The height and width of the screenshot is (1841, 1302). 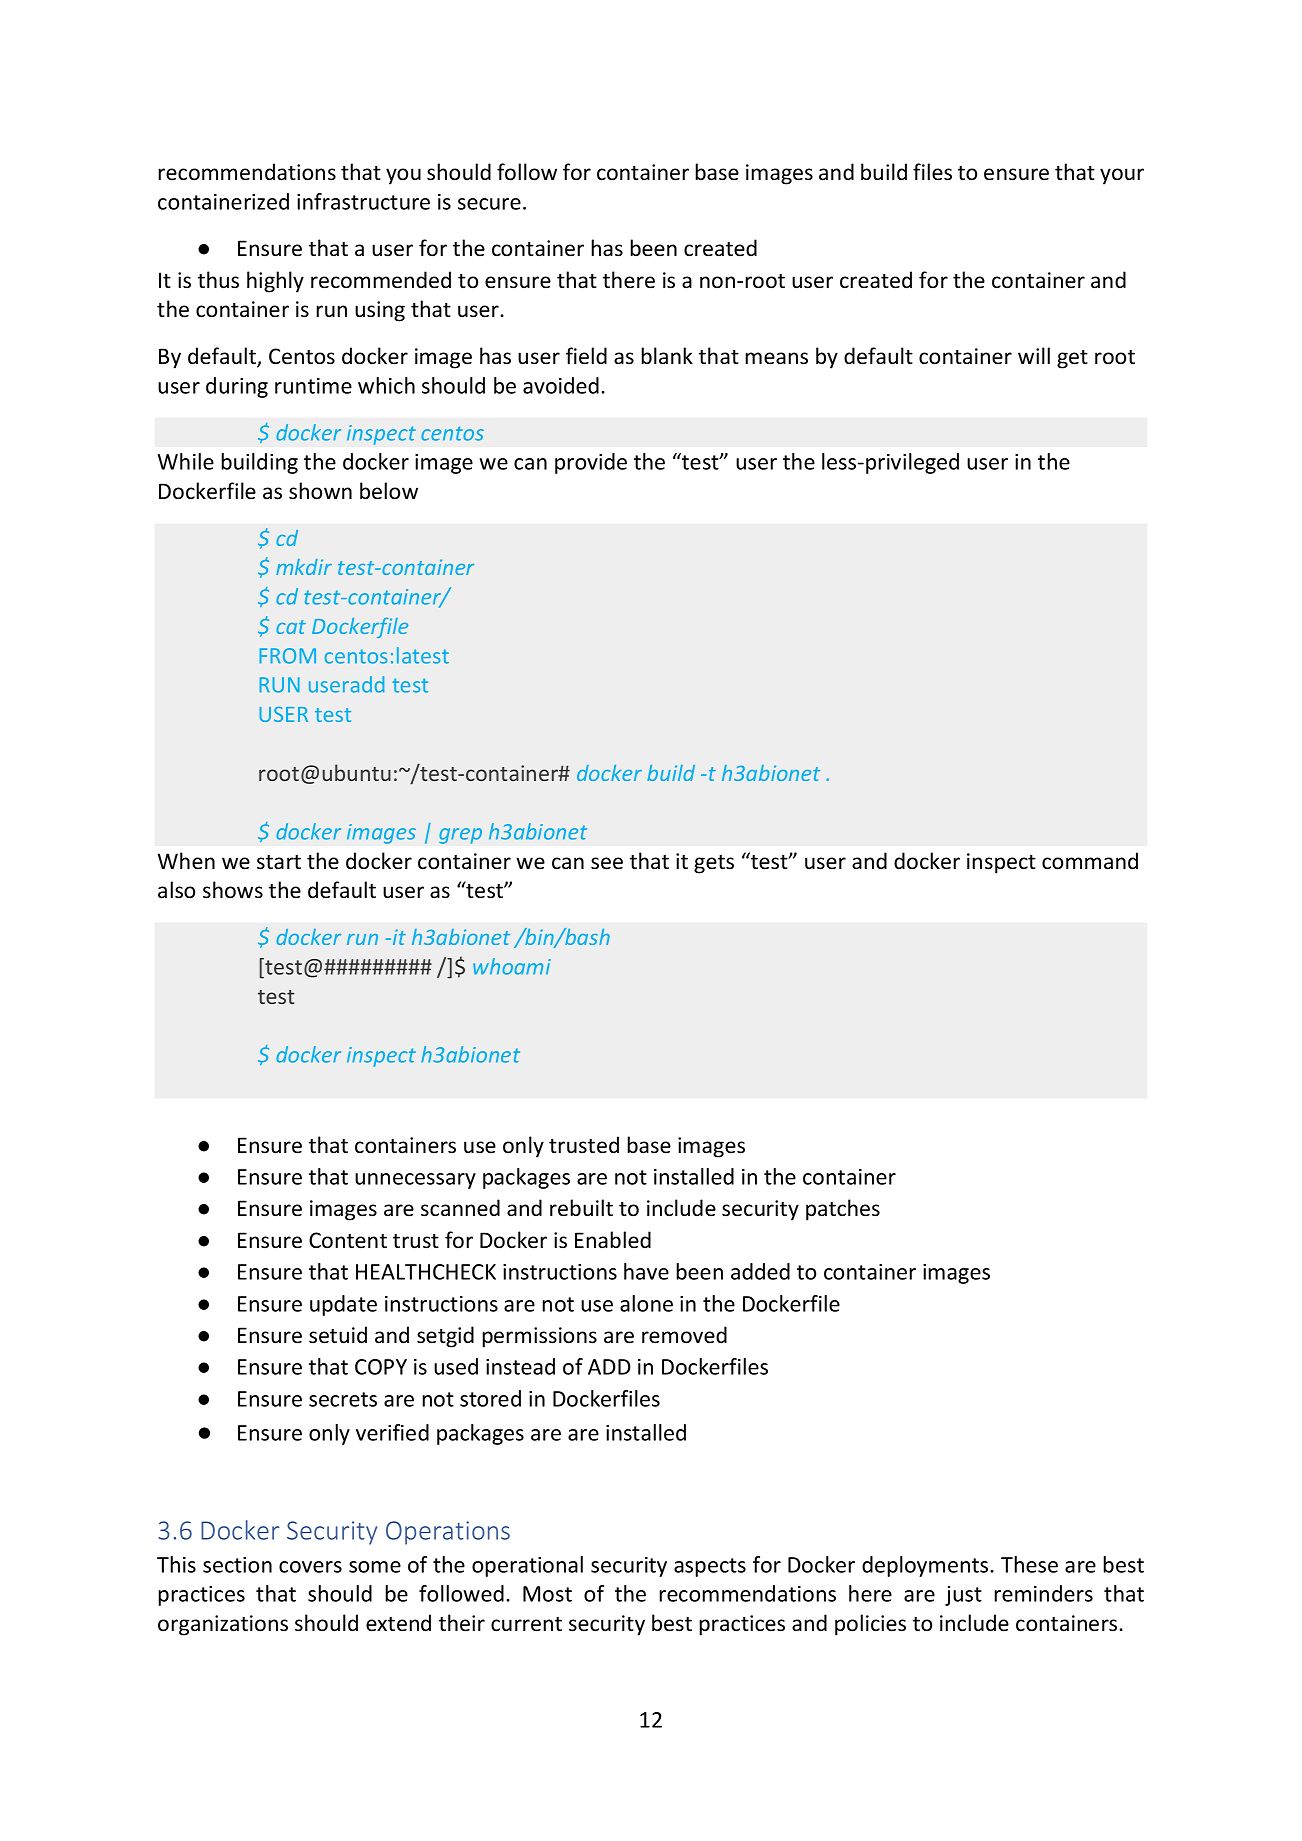 I want to click on command, so click(x=1090, y=861).
